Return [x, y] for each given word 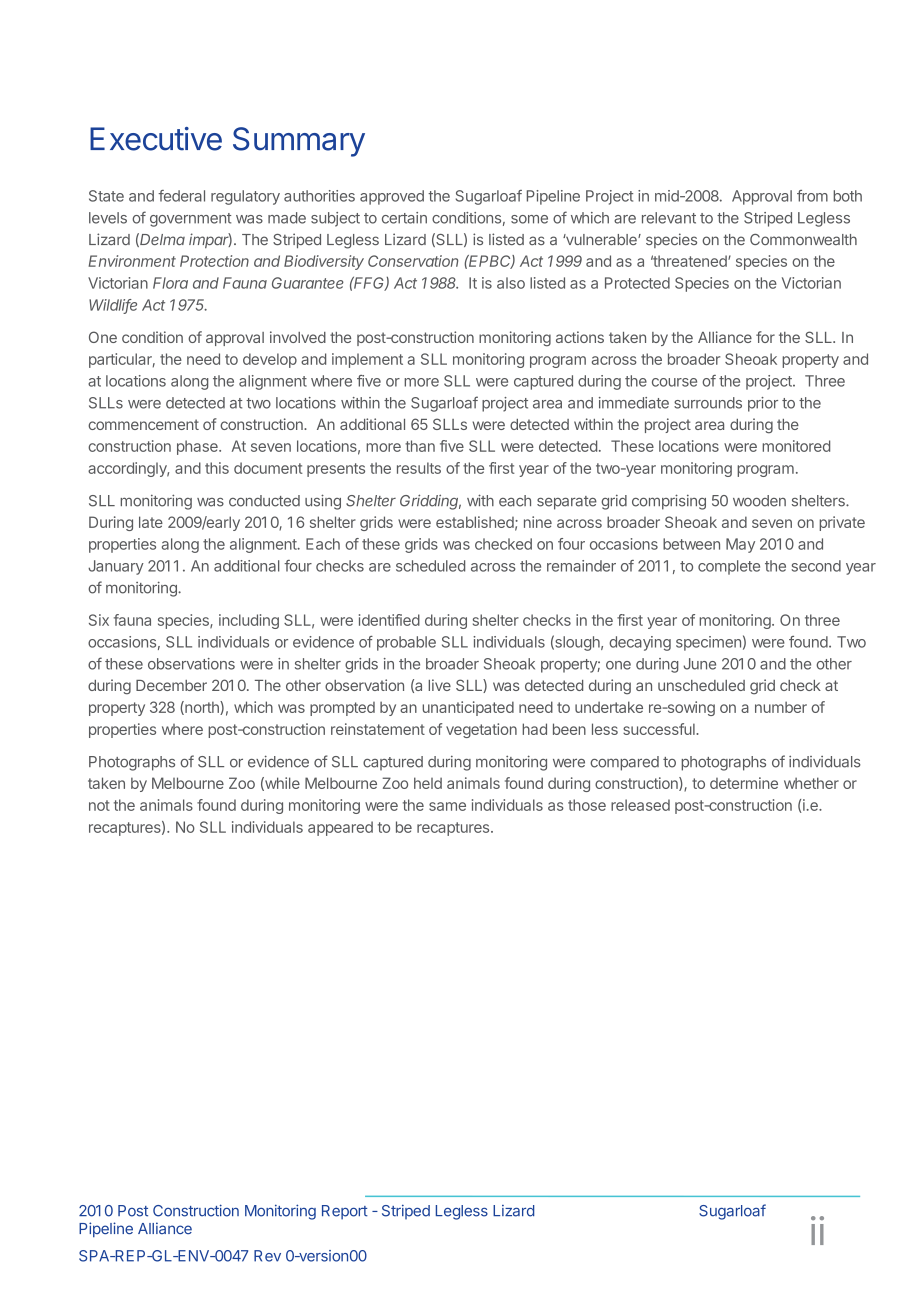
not [99, 805]
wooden [759, 501]
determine [744, 783]
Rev [267, 1256]
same [447, 806]
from [812, 196]
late [151, 522]
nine [538, 522]
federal [181, 196]
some [529, 219]
